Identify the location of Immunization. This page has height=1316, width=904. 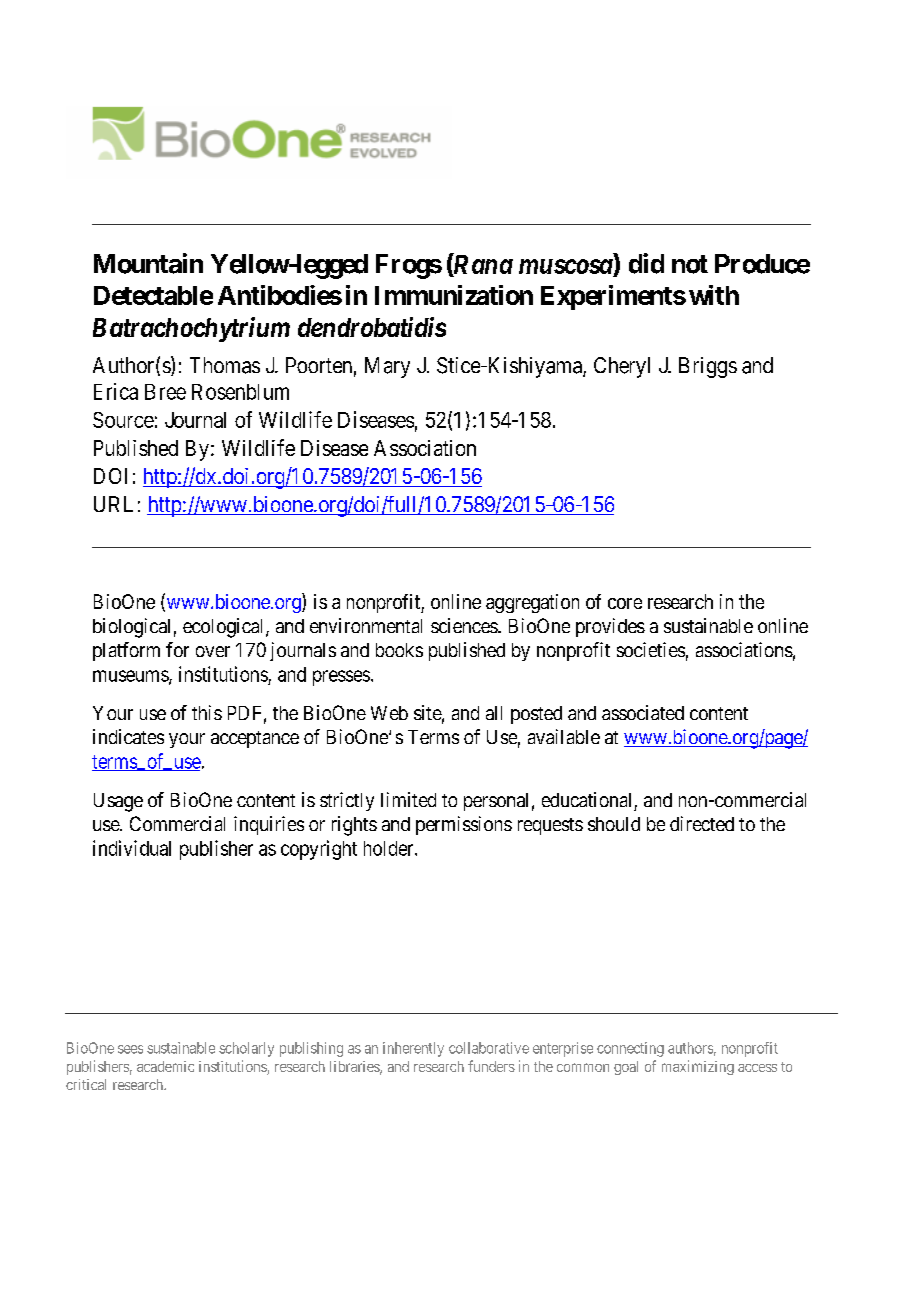
(454, 295).
